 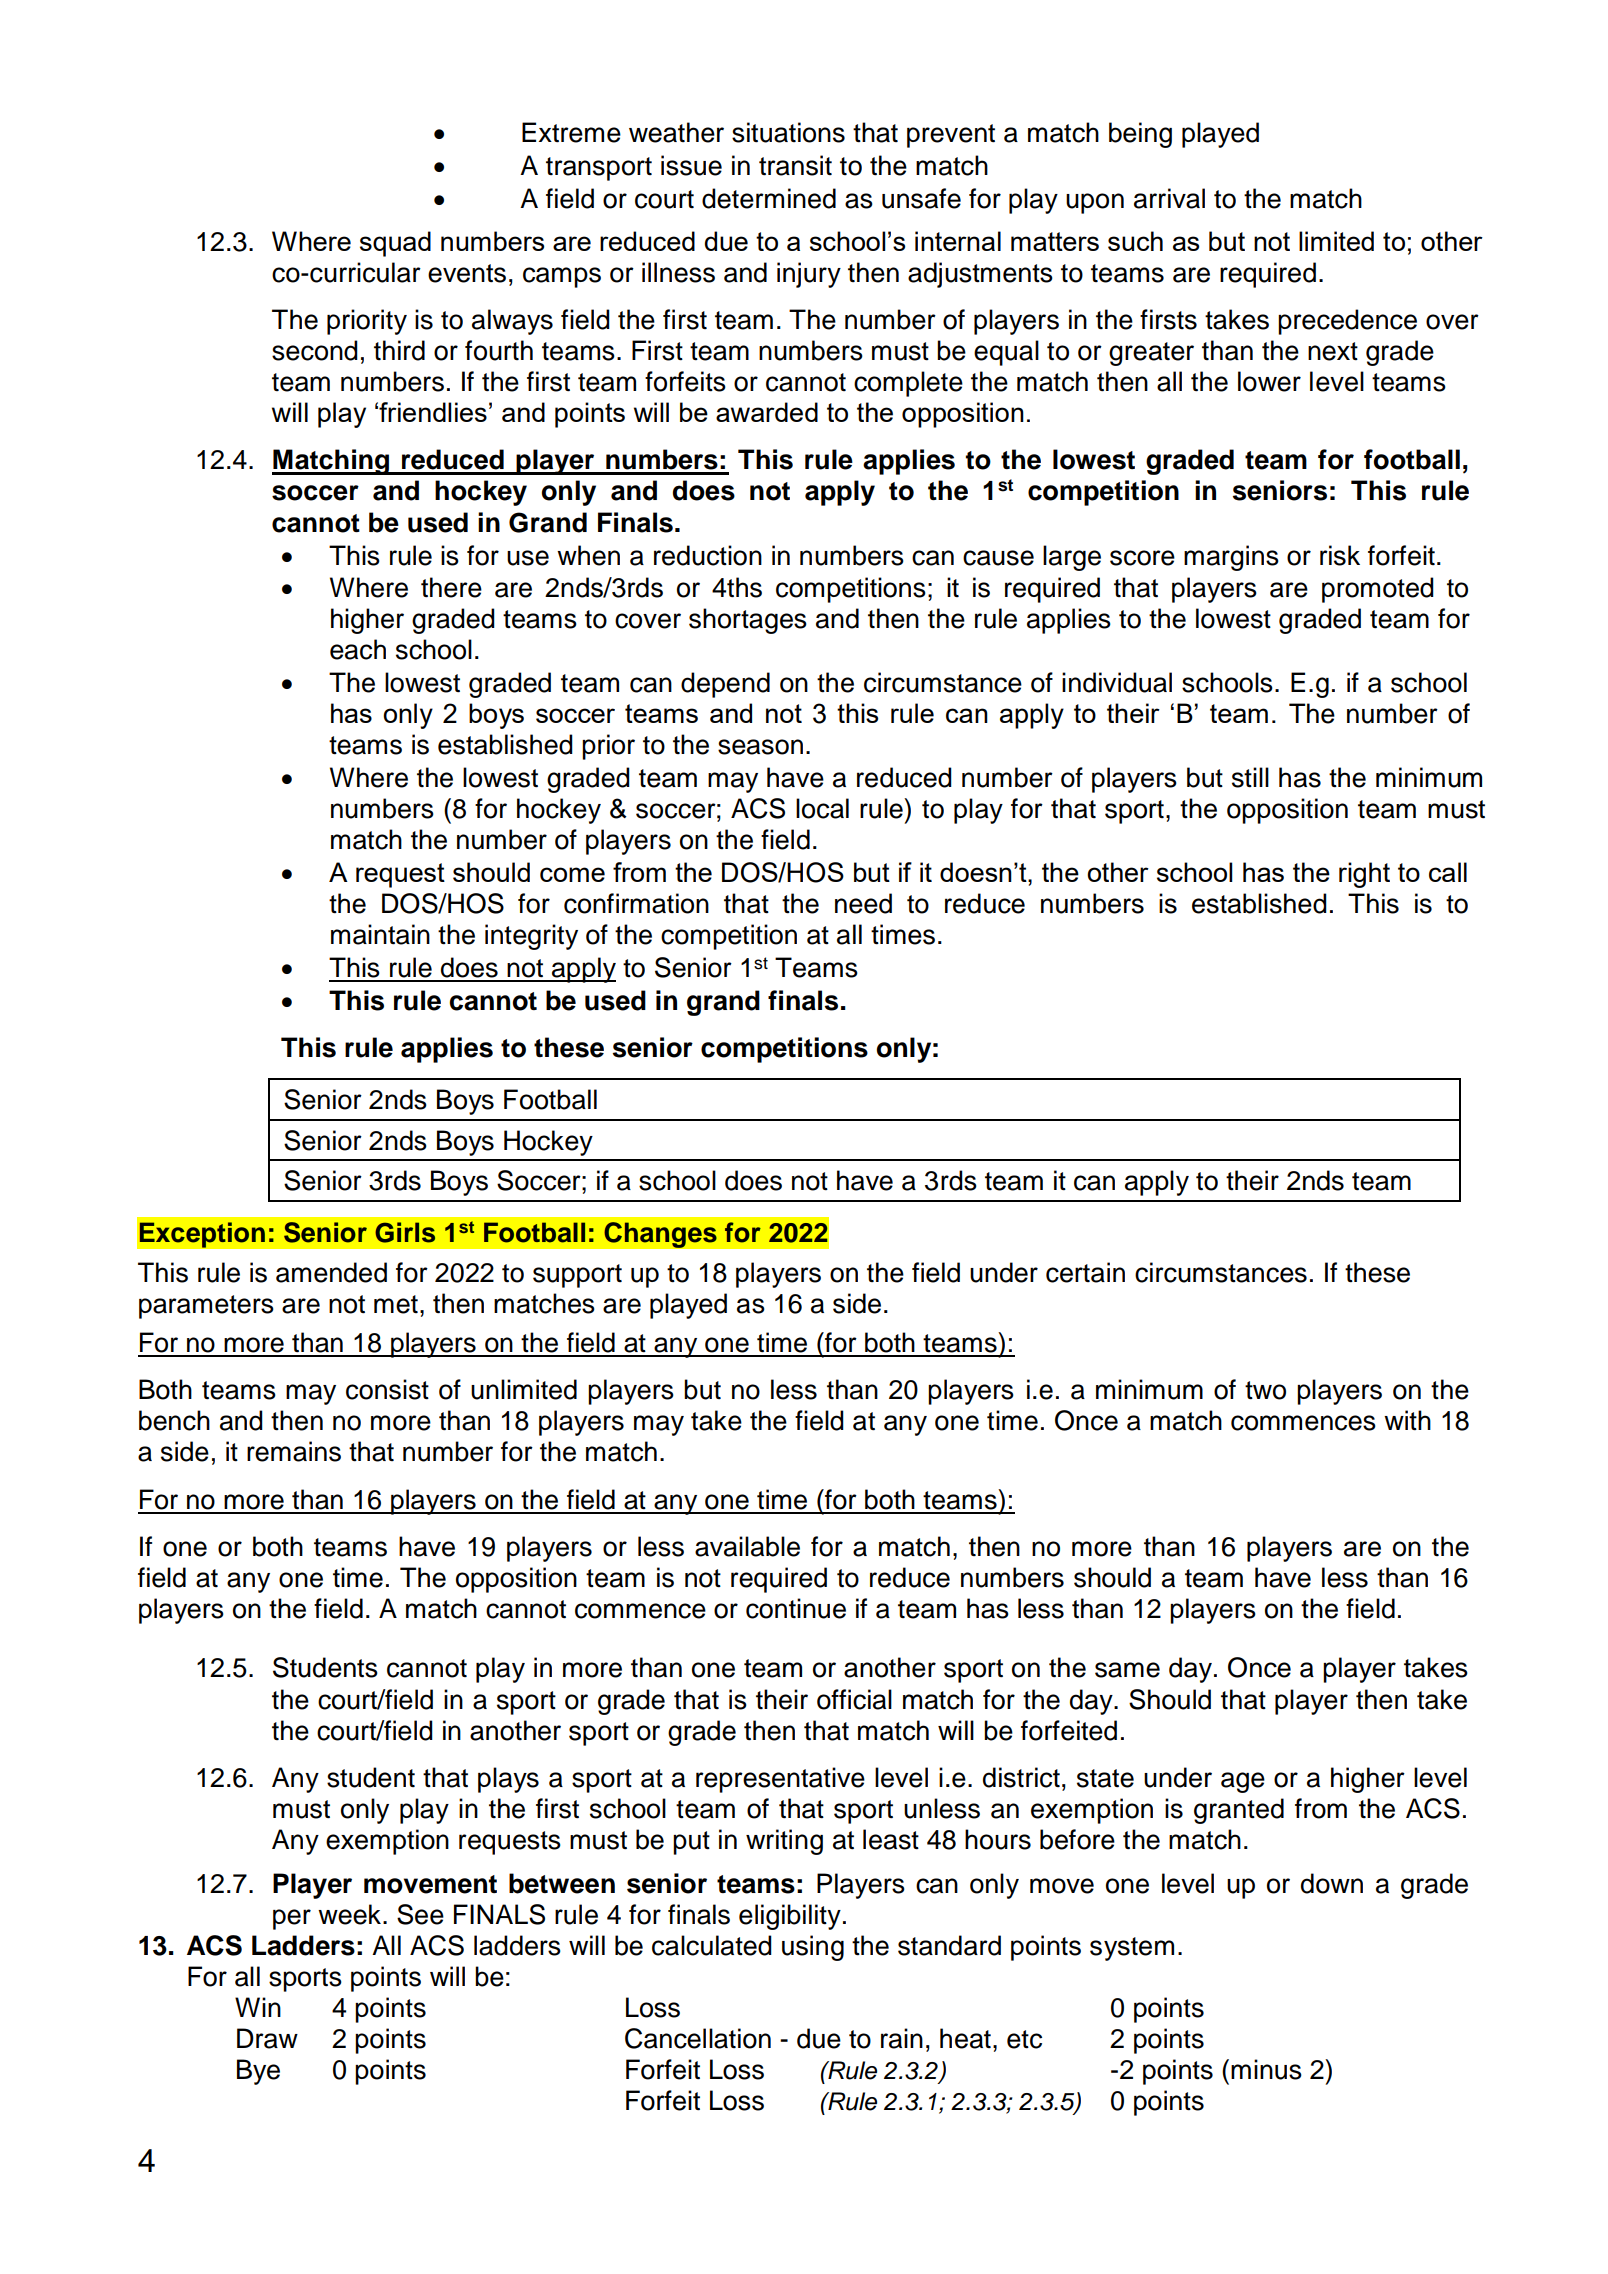 What do you see at coordinates (267, 2038) in the document?
I see `Draw` at bounding box center [267, 2038].
